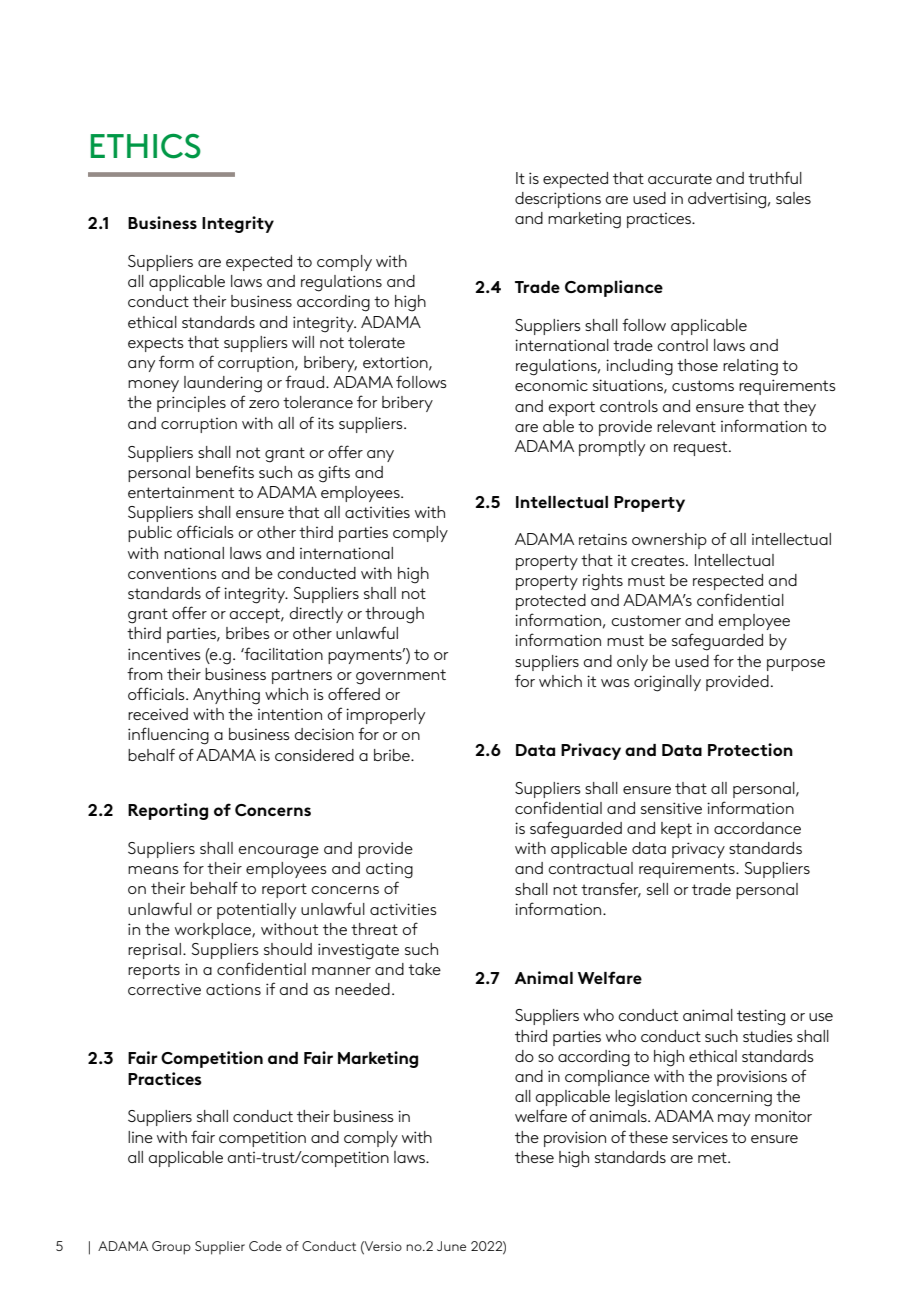  What do you see at coordinates (761, 1017) in the document?
I see `testing` at bounding box center [761, 1017].
